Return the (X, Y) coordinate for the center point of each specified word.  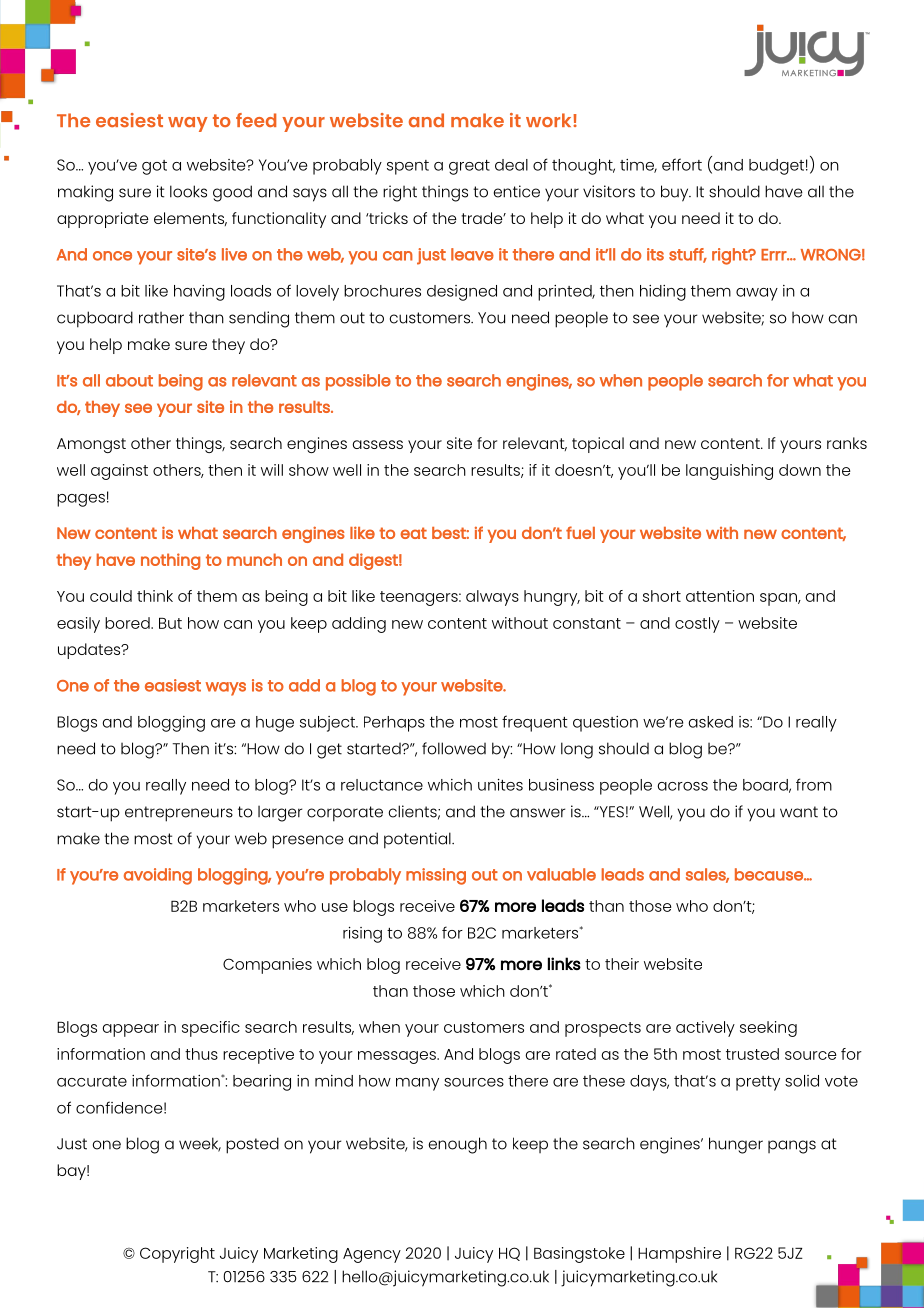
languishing (729, 472)
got (154, 167)
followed (454, 748)
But (170, 623)
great (469, 167)
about (129, 380)
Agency (372, 1255)
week (200, 1144)
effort (682, 164)
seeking (768, 1029)
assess (377, 444)
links (564, 963)
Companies (267, 966)
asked (710, 722)
